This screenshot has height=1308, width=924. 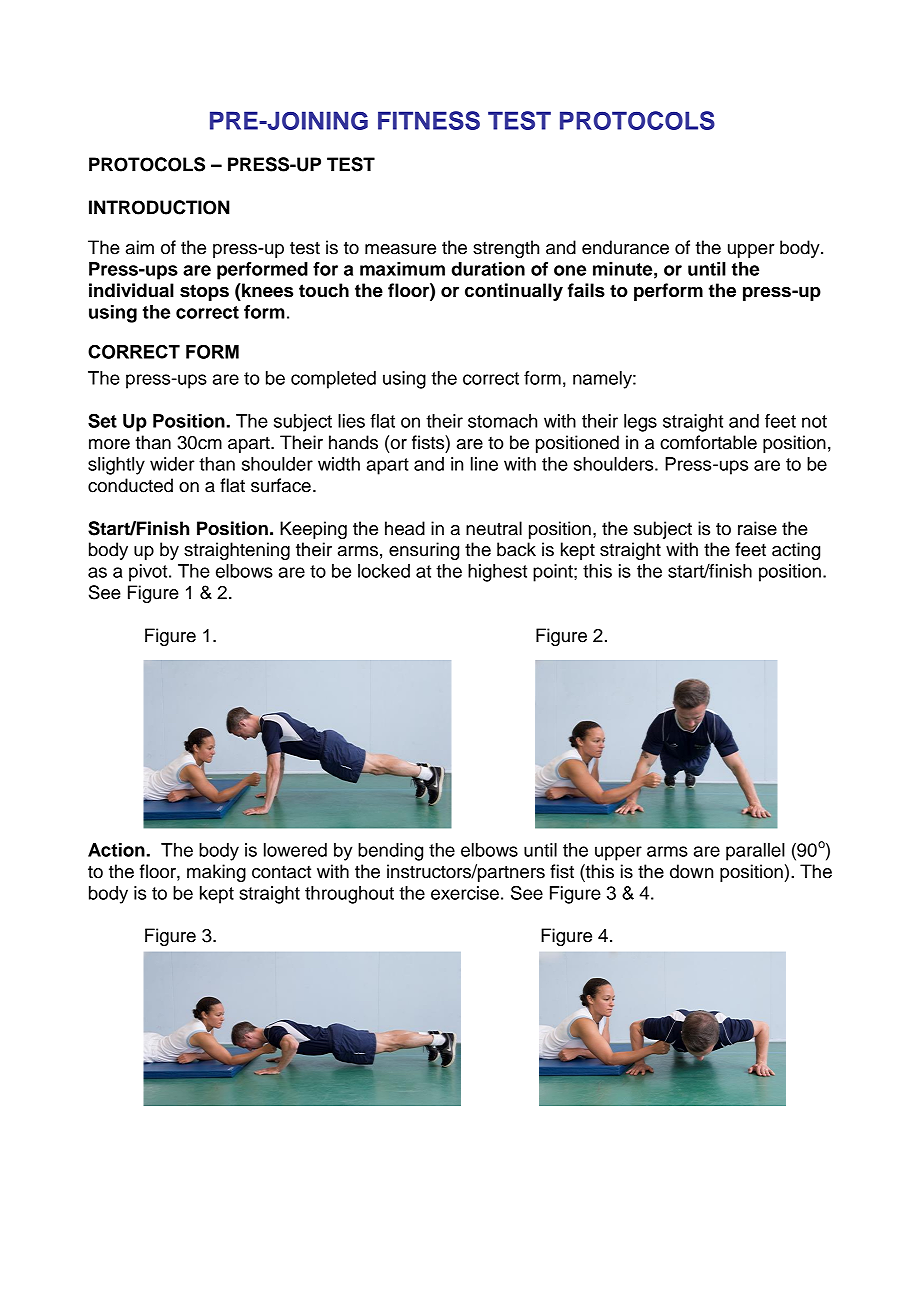 What do you see at coordinates (429, 120) in the screenshot?
I see `FITNESS` at bounding box center [429, 120].
